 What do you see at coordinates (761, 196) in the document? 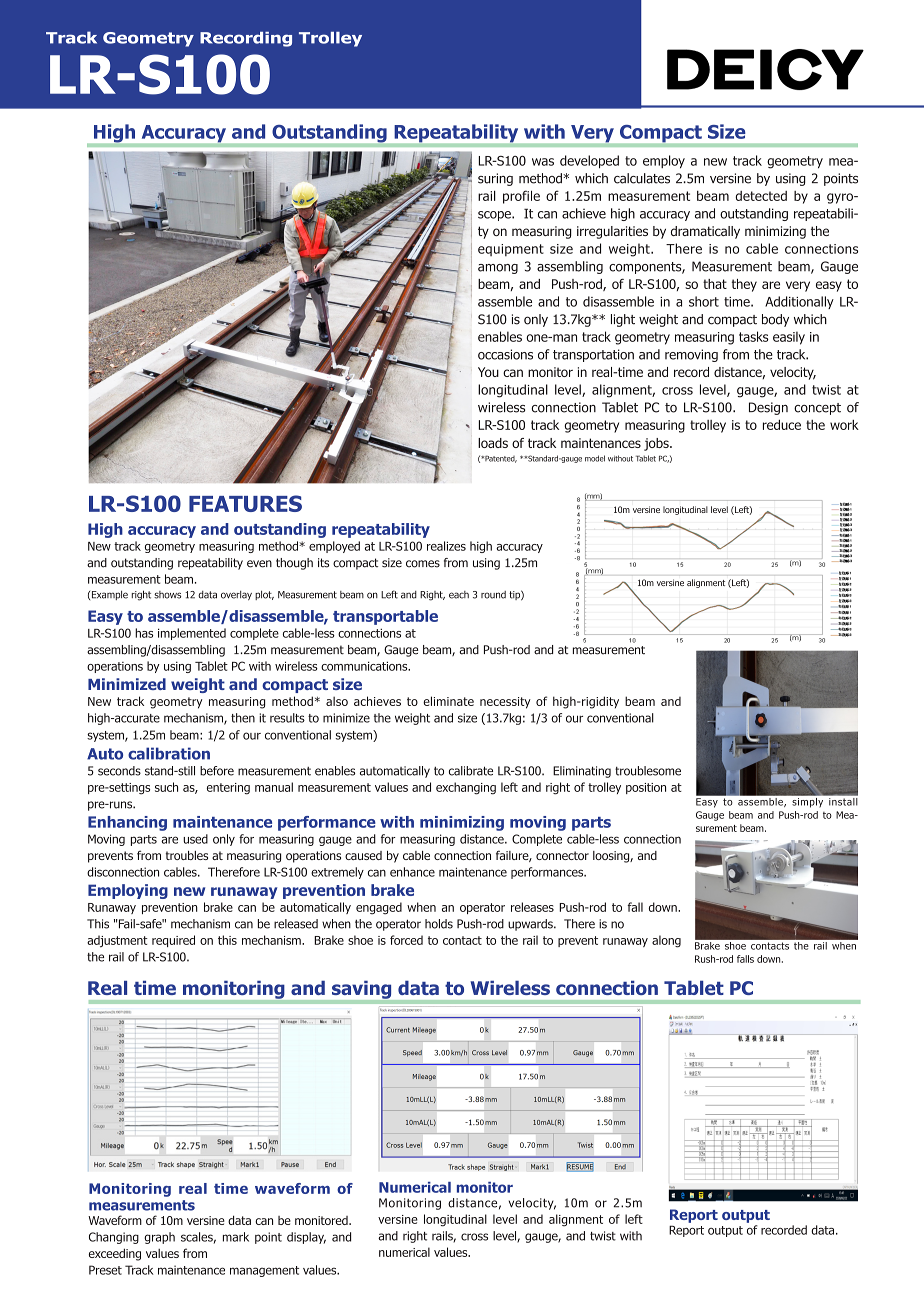
I see `detected` at bounding box center [761, 196].
